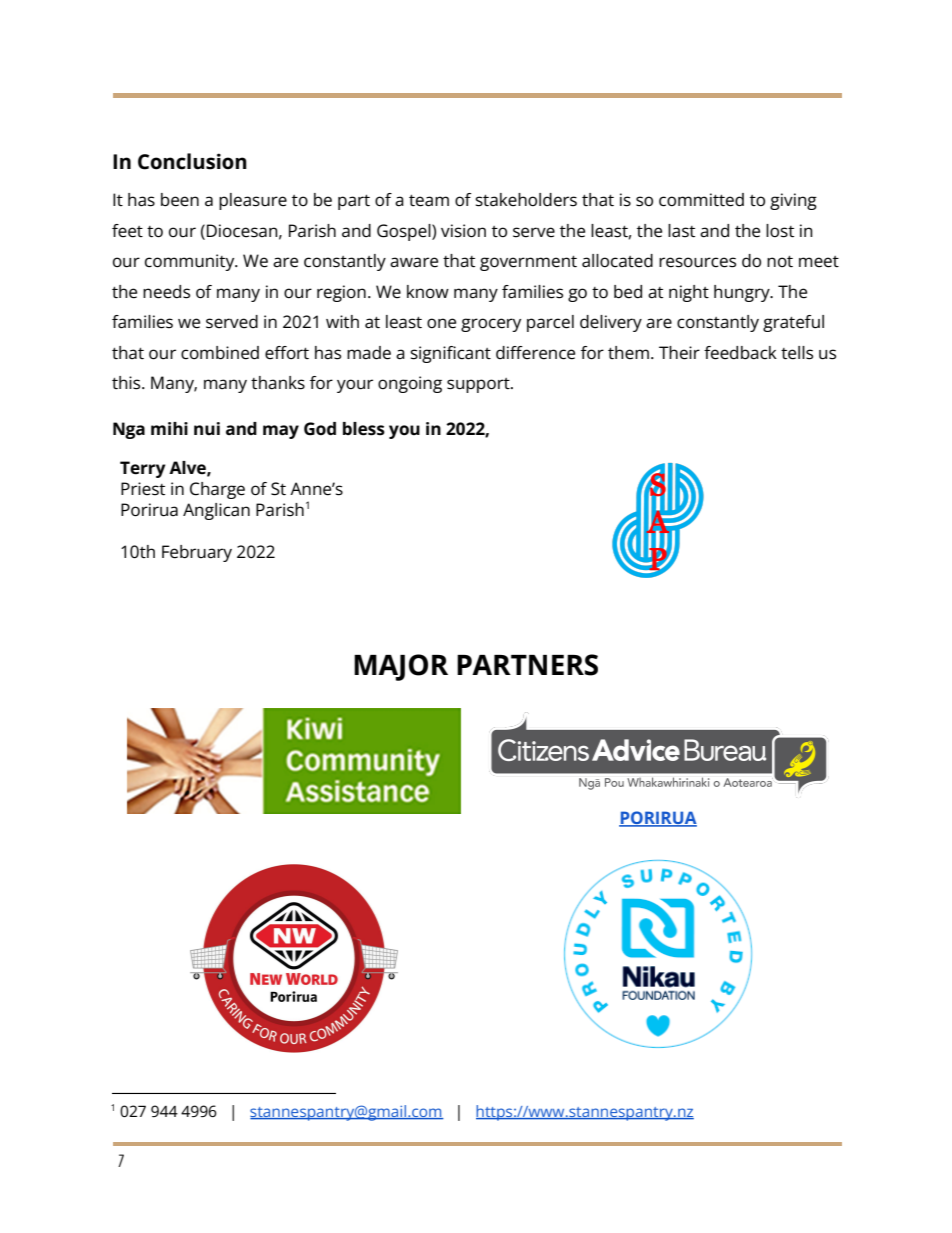  I want to click on feedback, so click(740, 353).
